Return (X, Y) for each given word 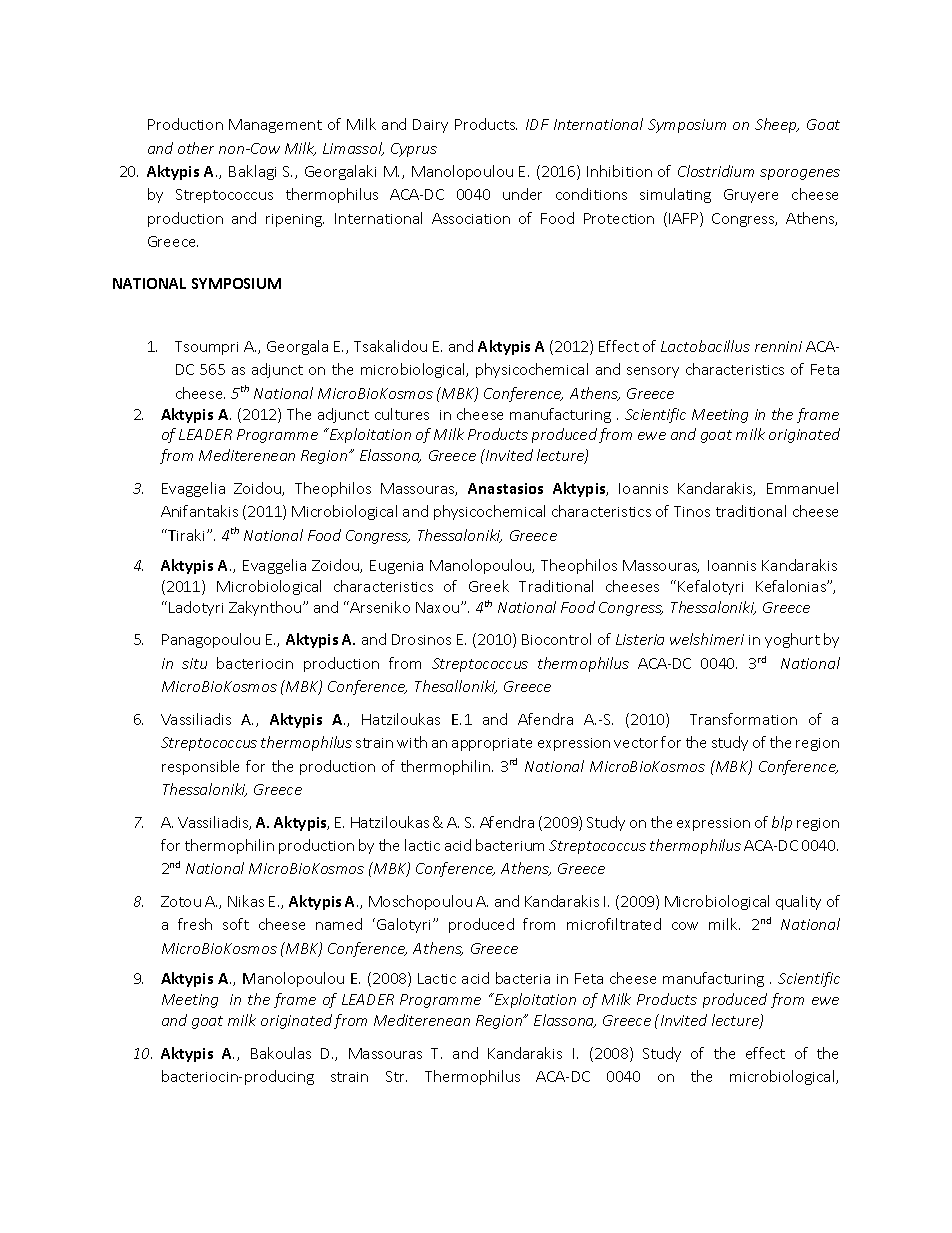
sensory (653, 372)
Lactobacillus (705, 346)
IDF (537, 124)
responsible (200, 767)
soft (236, 924)
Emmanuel (802, 488)
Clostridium (716, 171)
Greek (489, 586)
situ (194, 663)
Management (275, 126)
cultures (402, 414)
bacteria (523, 978)
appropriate (492, 744)
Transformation (743, 719)
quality (798, 902)
